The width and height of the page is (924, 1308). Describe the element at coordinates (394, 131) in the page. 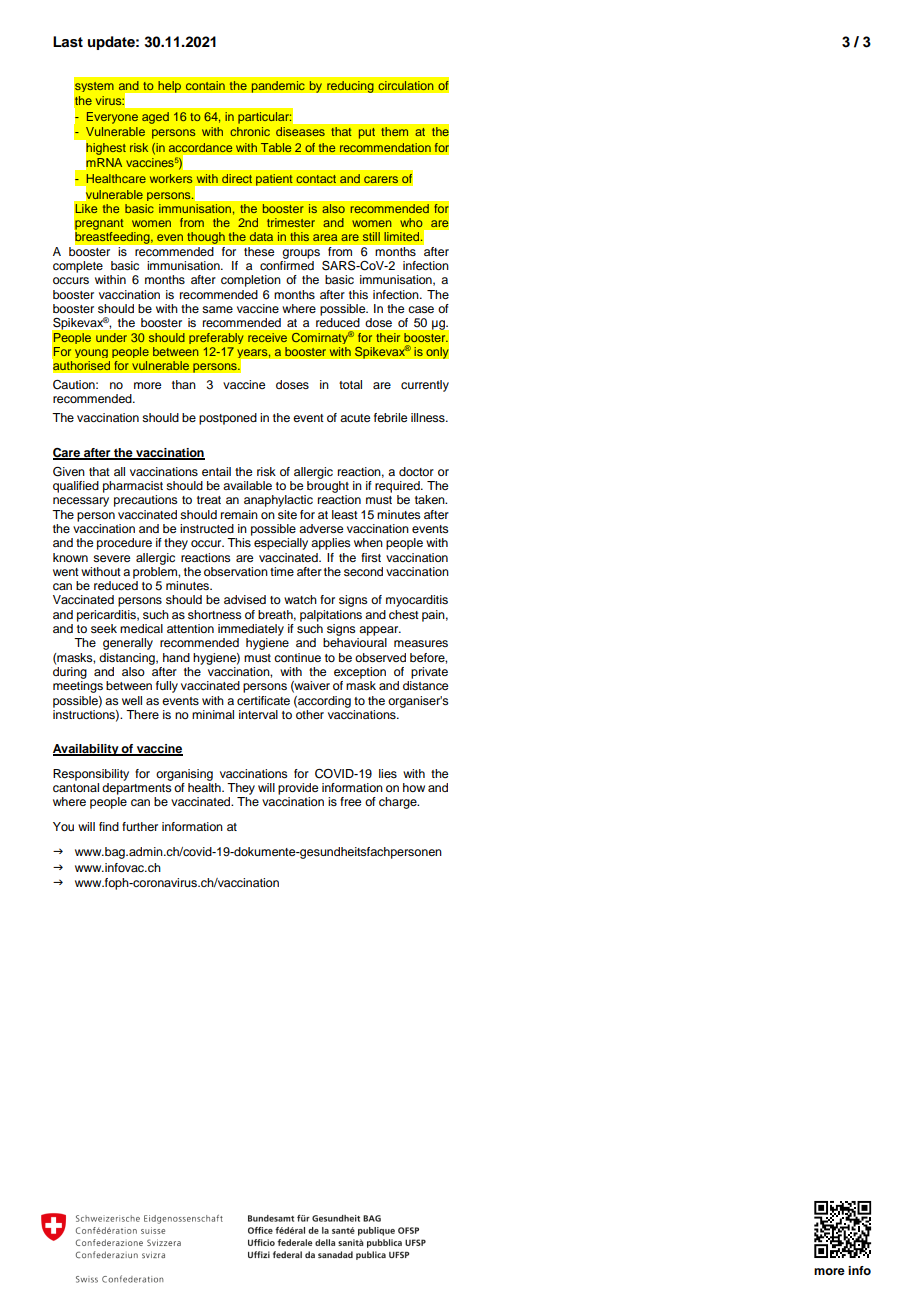

I see `them` at that location.
